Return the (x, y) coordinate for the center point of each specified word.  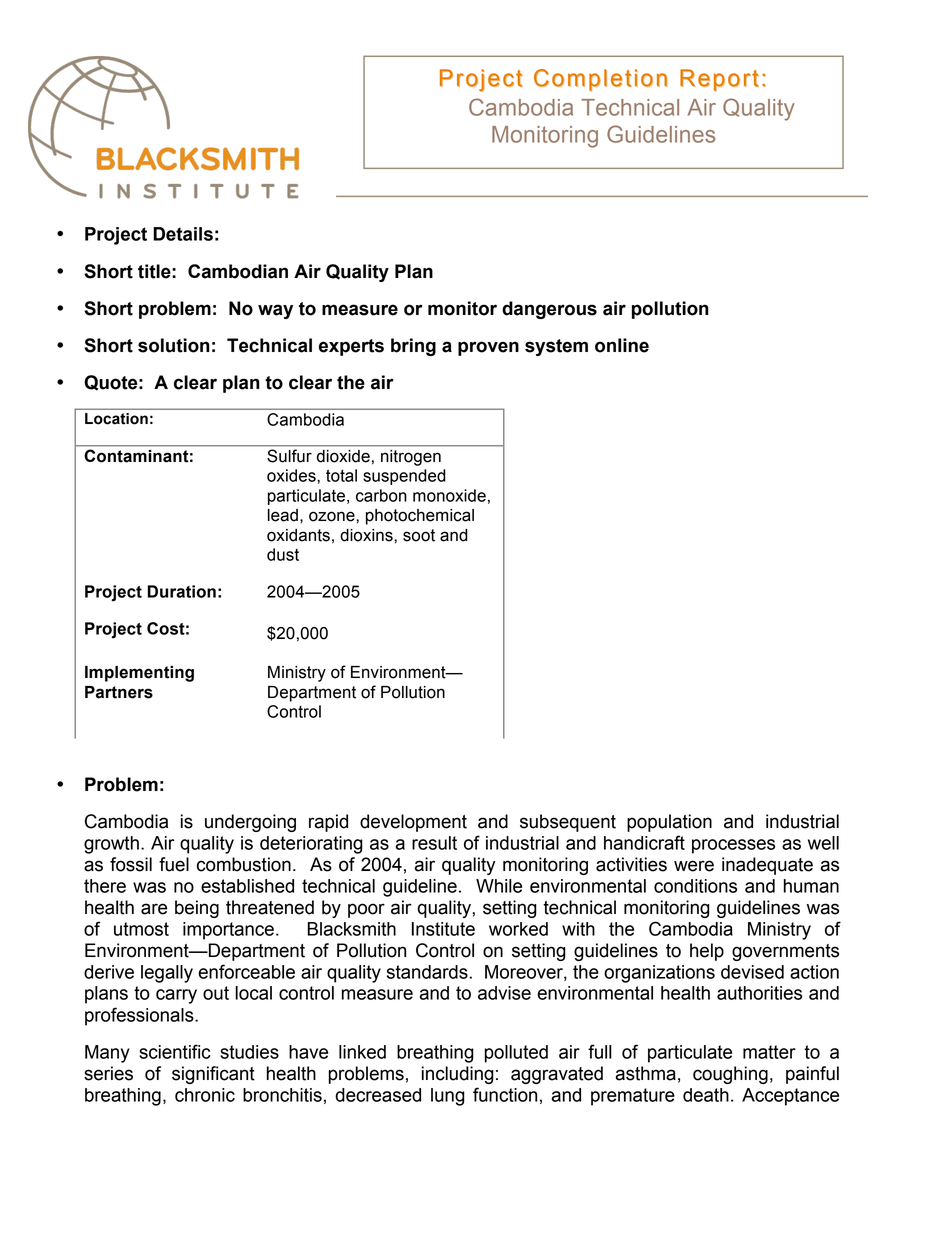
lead (283, 515)
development (413, 823)
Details (183, 234)
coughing (730, 1075)
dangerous (549, 310)
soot (419, 535)
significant (213, 1075)
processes (733, 846)
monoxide (449, 495)
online (622, 345)
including (458, 1075)
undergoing (250, 823)
